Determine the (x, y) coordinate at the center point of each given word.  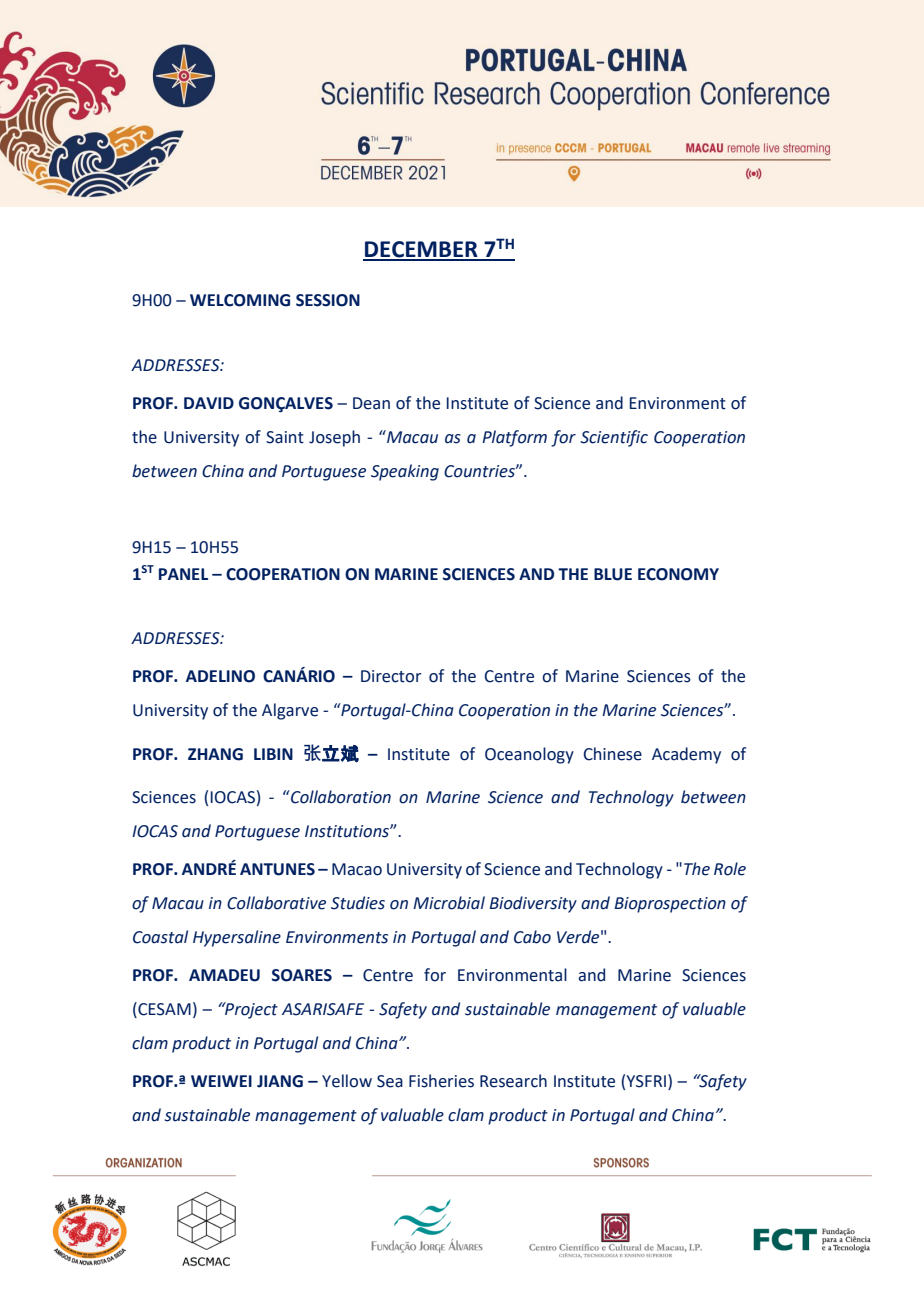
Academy (686, 755)
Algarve (290, 711)
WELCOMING (240, 300)
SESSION (328, 300)
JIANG (280, 1081)
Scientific (614, 438)
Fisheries (441, 1081)
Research (513, 1081)
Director (391, 676)
